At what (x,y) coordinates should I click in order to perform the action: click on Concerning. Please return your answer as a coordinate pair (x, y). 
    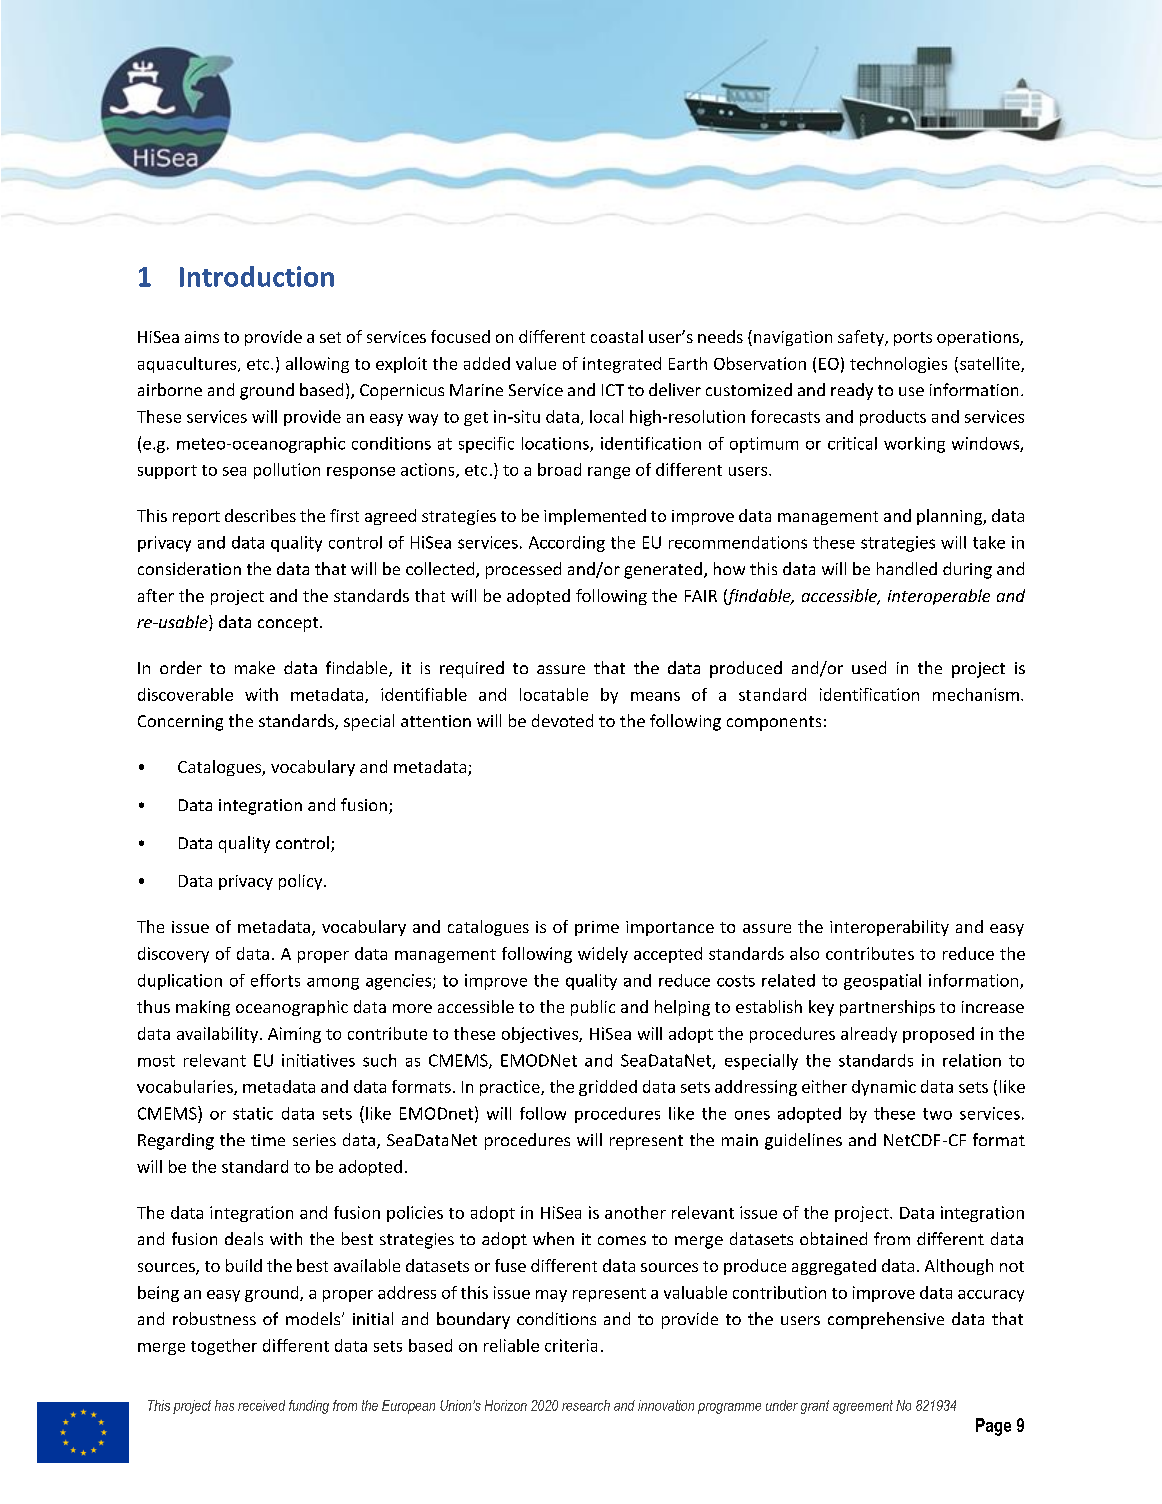
    Looking at the image, I should click on (180, 723).
